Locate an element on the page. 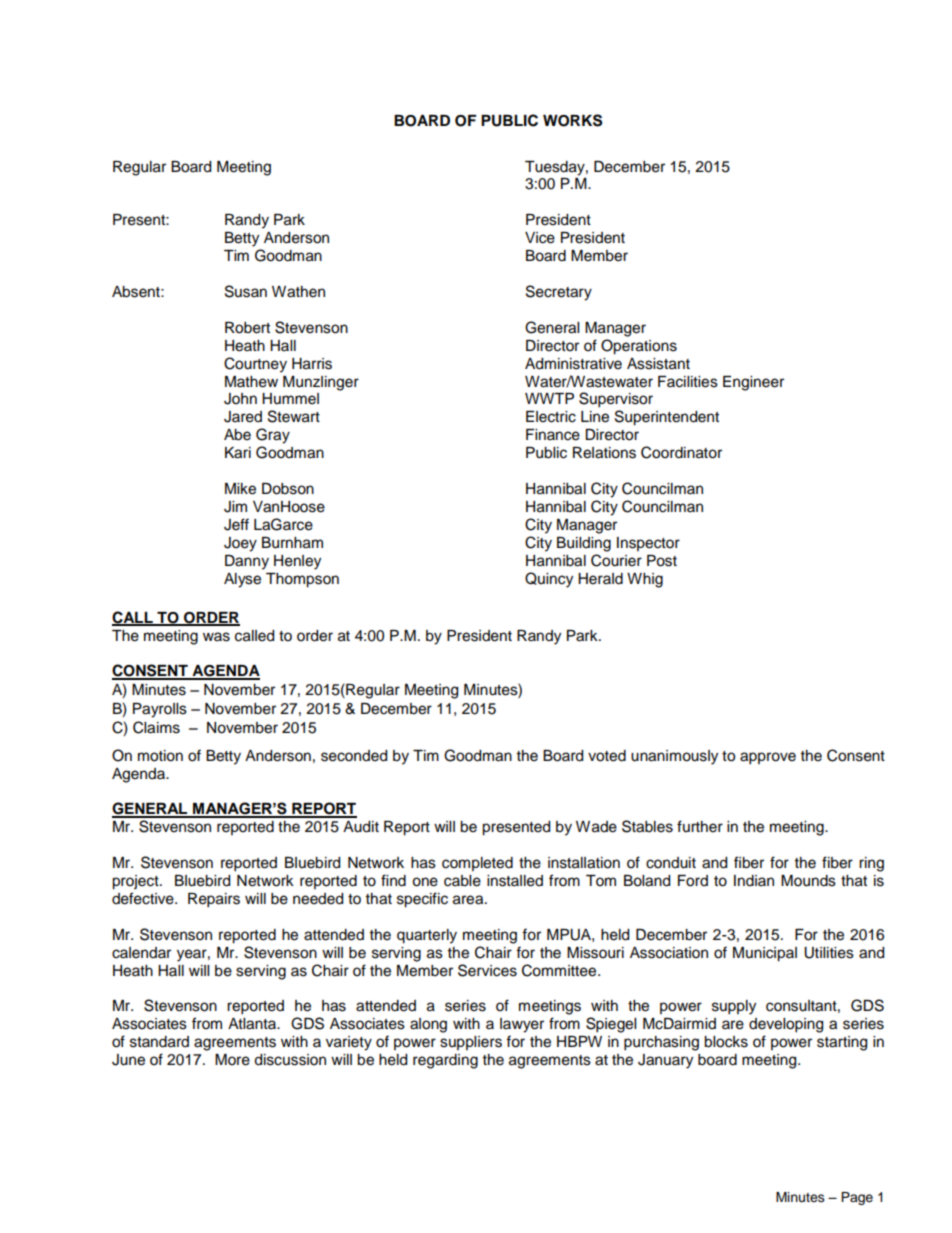  Susan is located at coordinates (246, 291).
